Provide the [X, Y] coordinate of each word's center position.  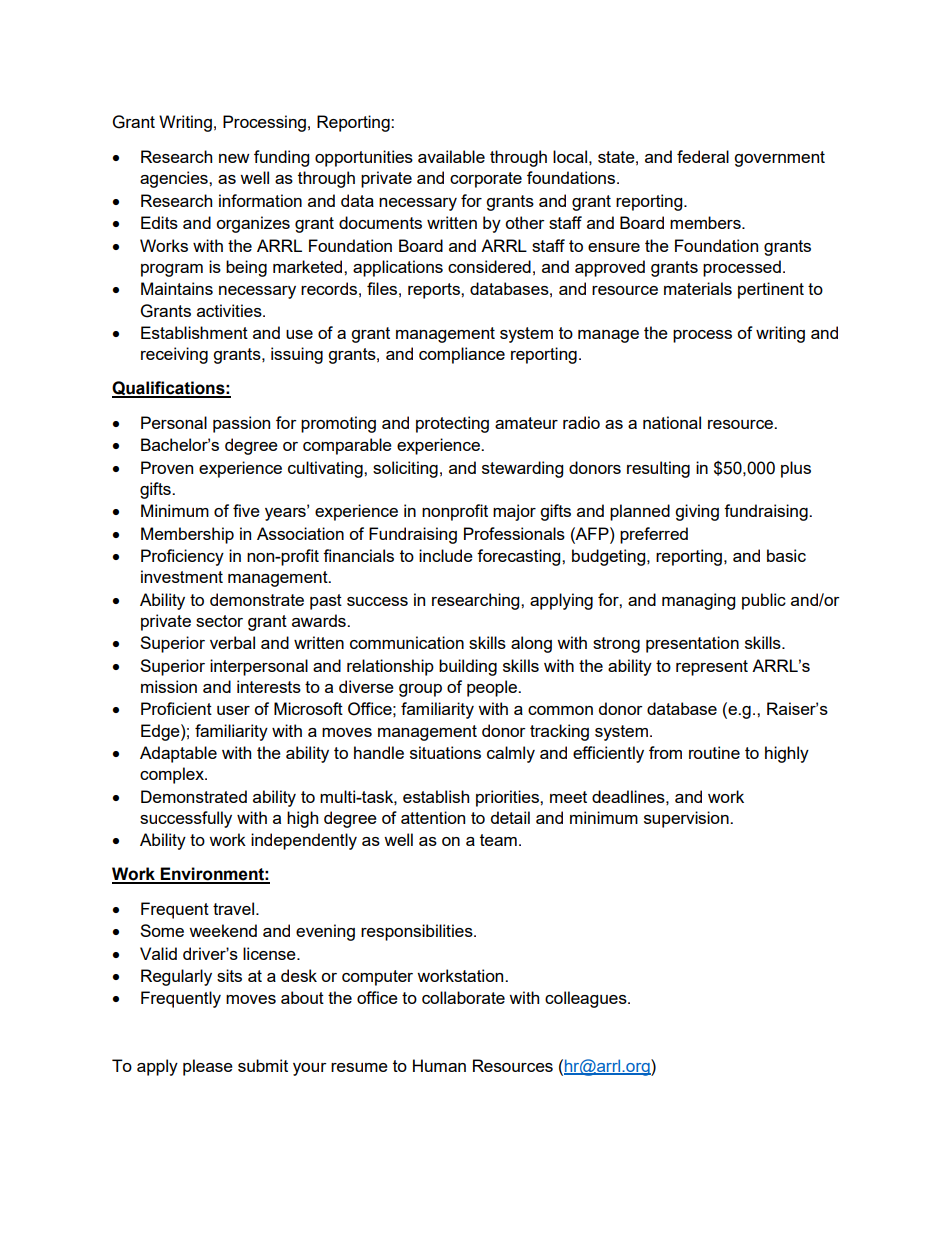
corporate [486, 180]
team [498, 840]
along [531, 644]
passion [241, 424]
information [260, 200]
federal [703, 156]
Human [439, 1065]
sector [219, 621]
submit [263, 1065]
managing [698, 601]
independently [304, 841]
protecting [452, 424]
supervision [687, 819]
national [672, 422]
